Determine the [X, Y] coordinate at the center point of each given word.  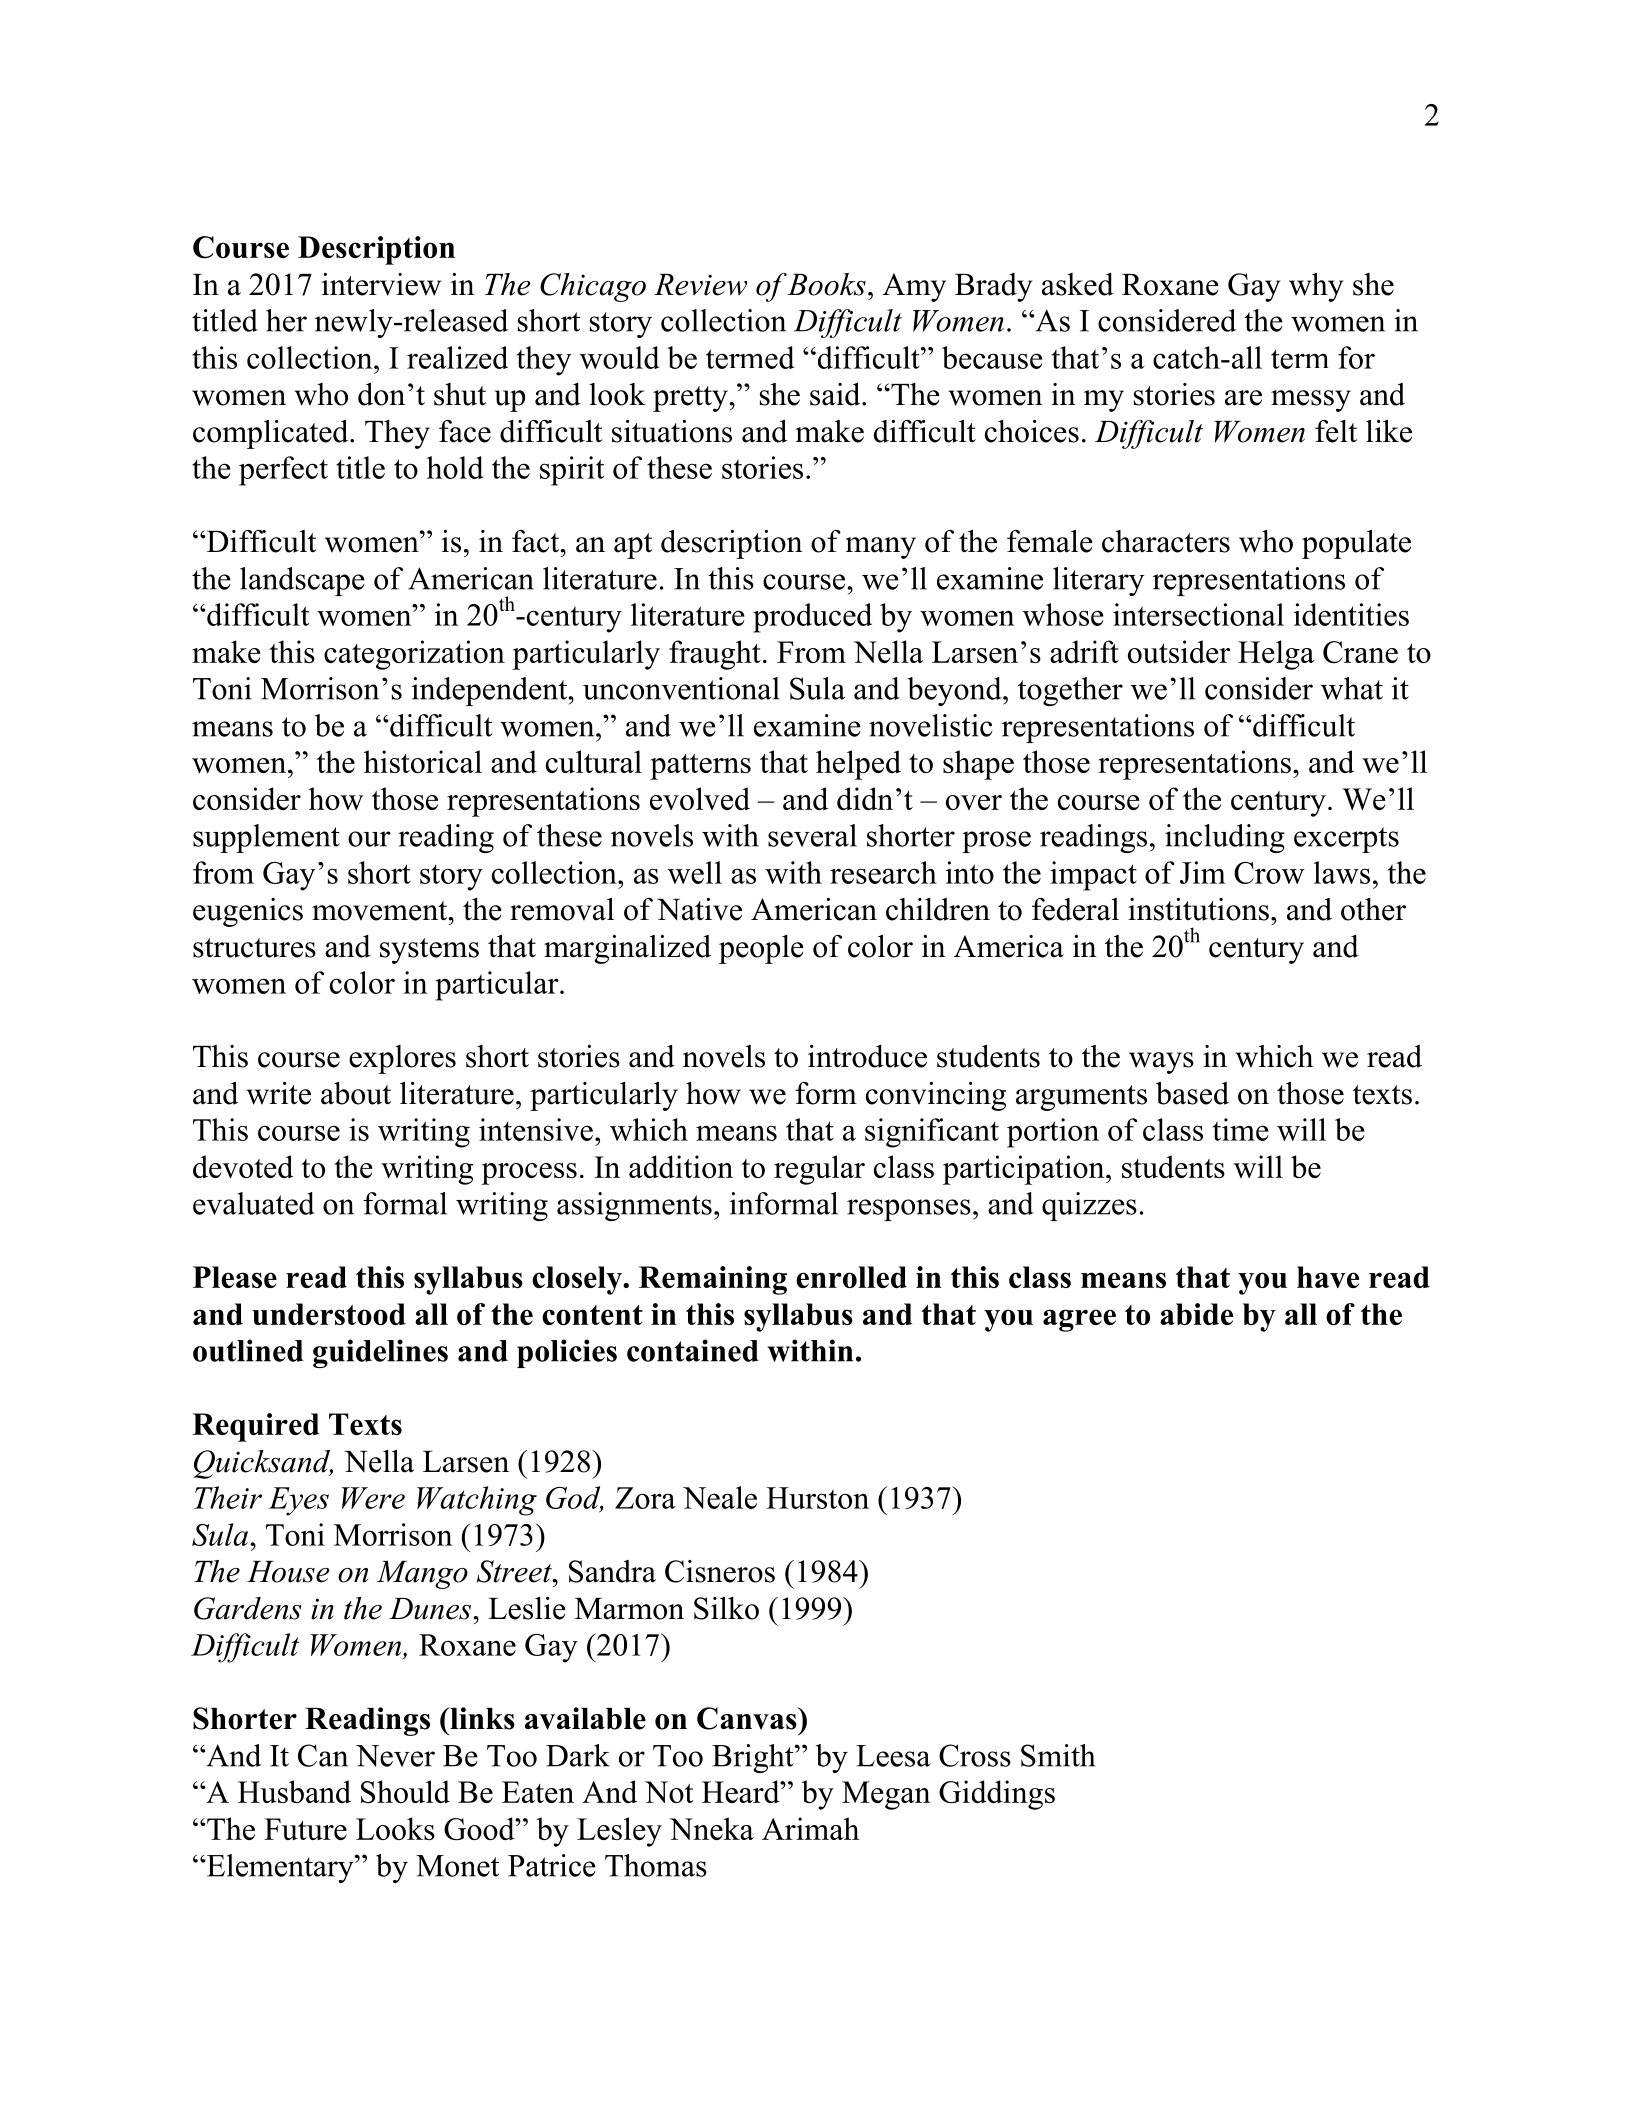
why [1316, 287]
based [1192, 1093]
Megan [886, 1795]
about [356, 1093]
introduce [867, 1056]
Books [826, 284]
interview [381, 284]
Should [405, 1792]
